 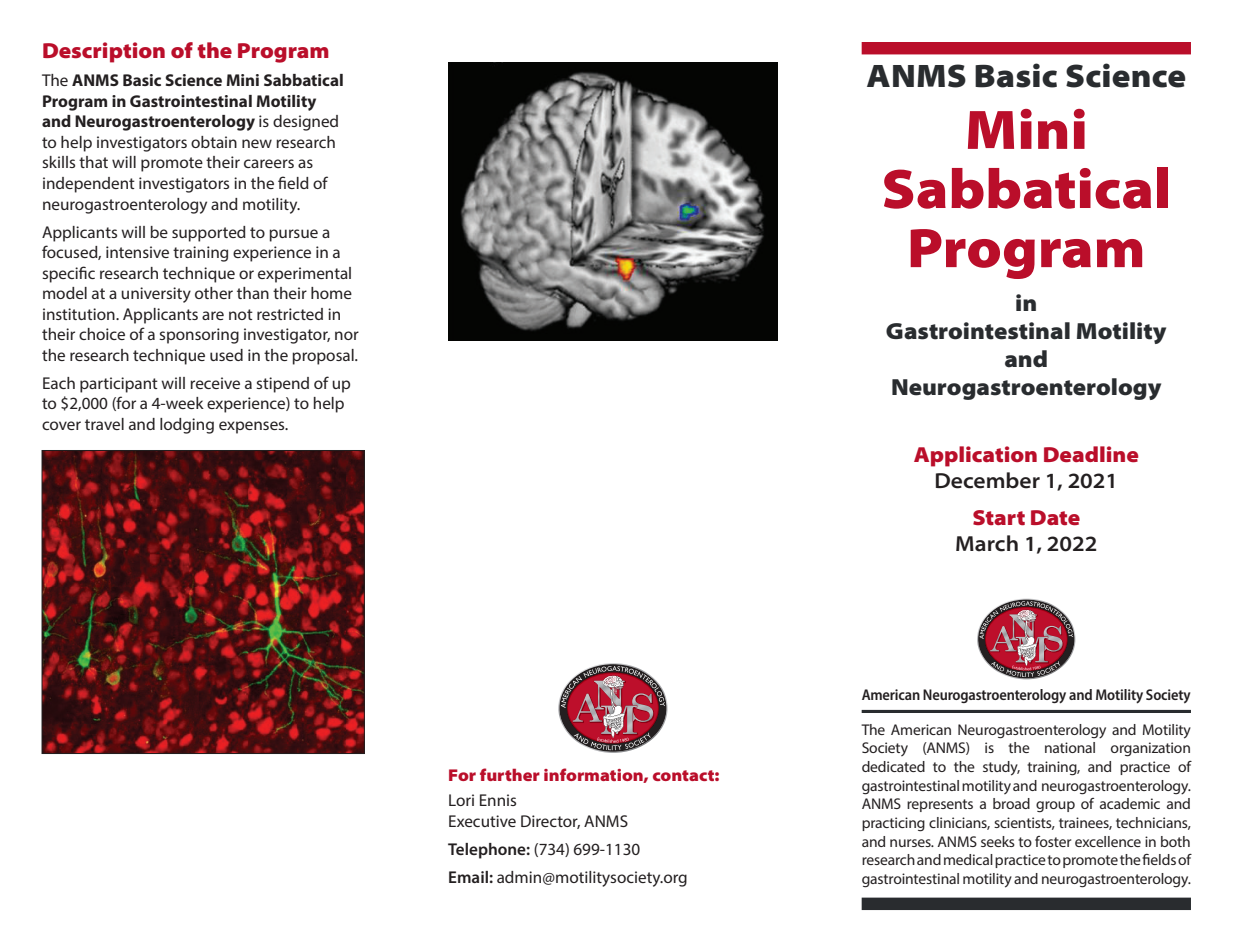 I want to click on foster, so click(x=1053, y=841).
